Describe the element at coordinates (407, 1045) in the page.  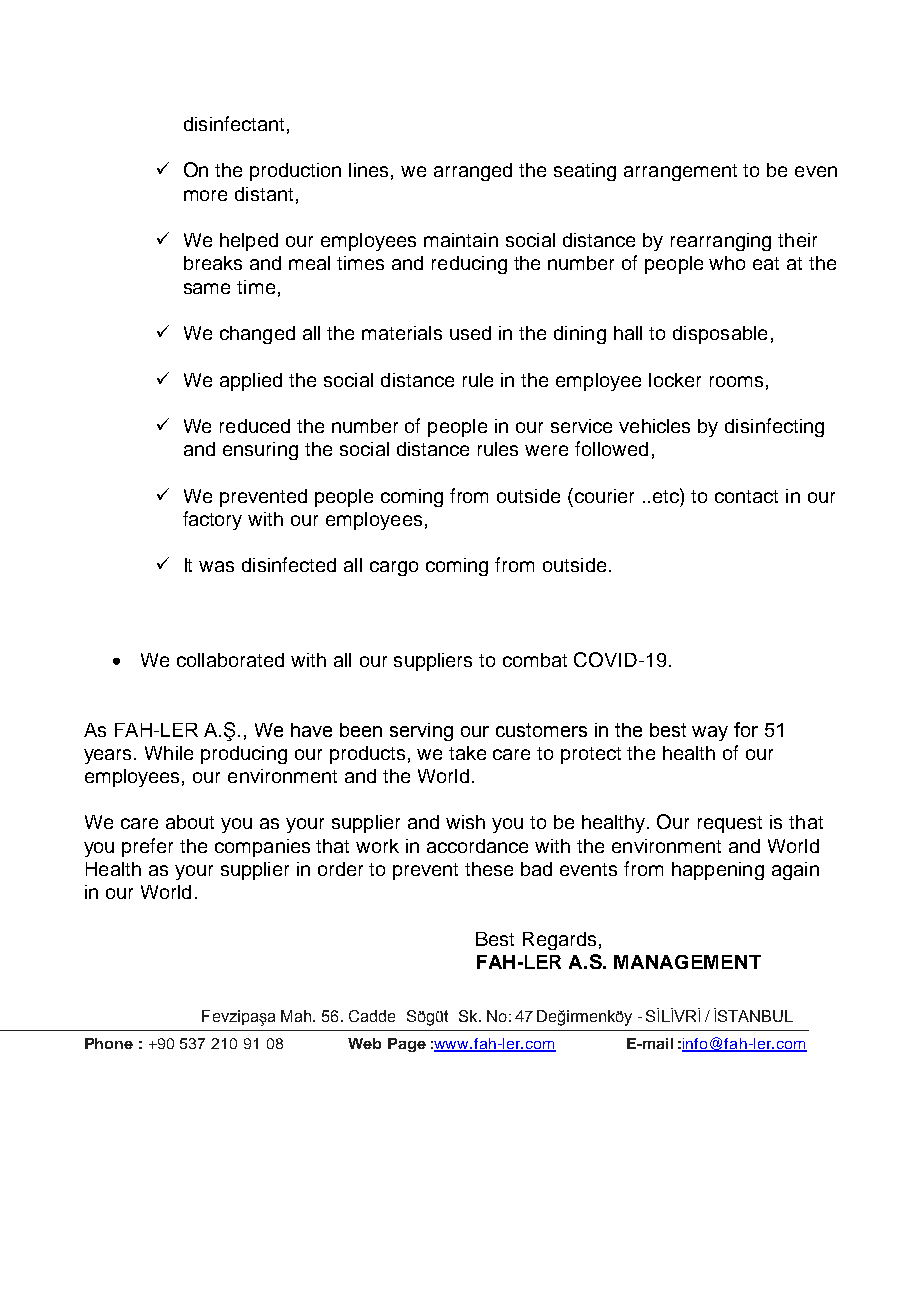
I see `Page` at that location.
